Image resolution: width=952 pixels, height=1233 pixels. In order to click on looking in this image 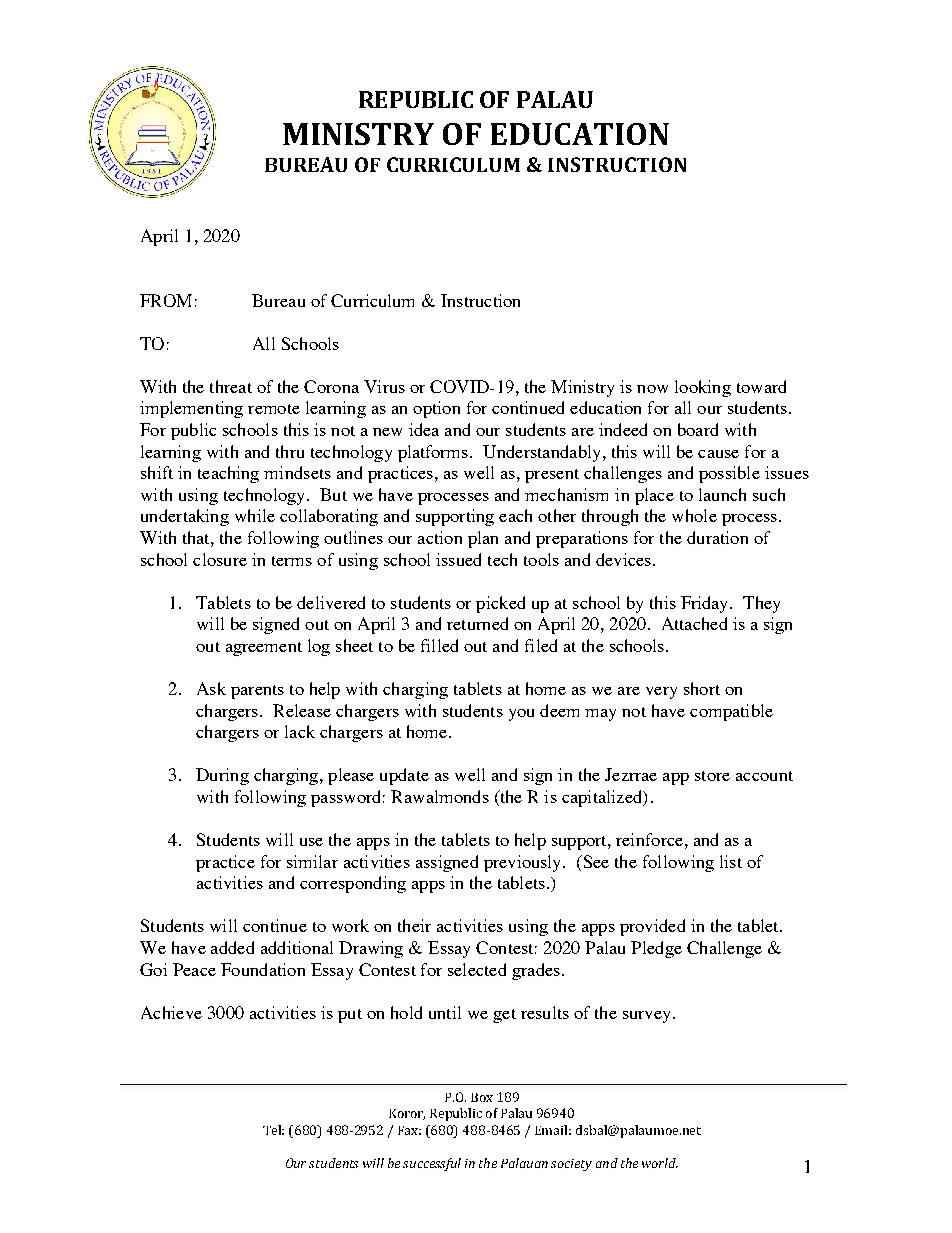, I will do `click(703, 388)`.
